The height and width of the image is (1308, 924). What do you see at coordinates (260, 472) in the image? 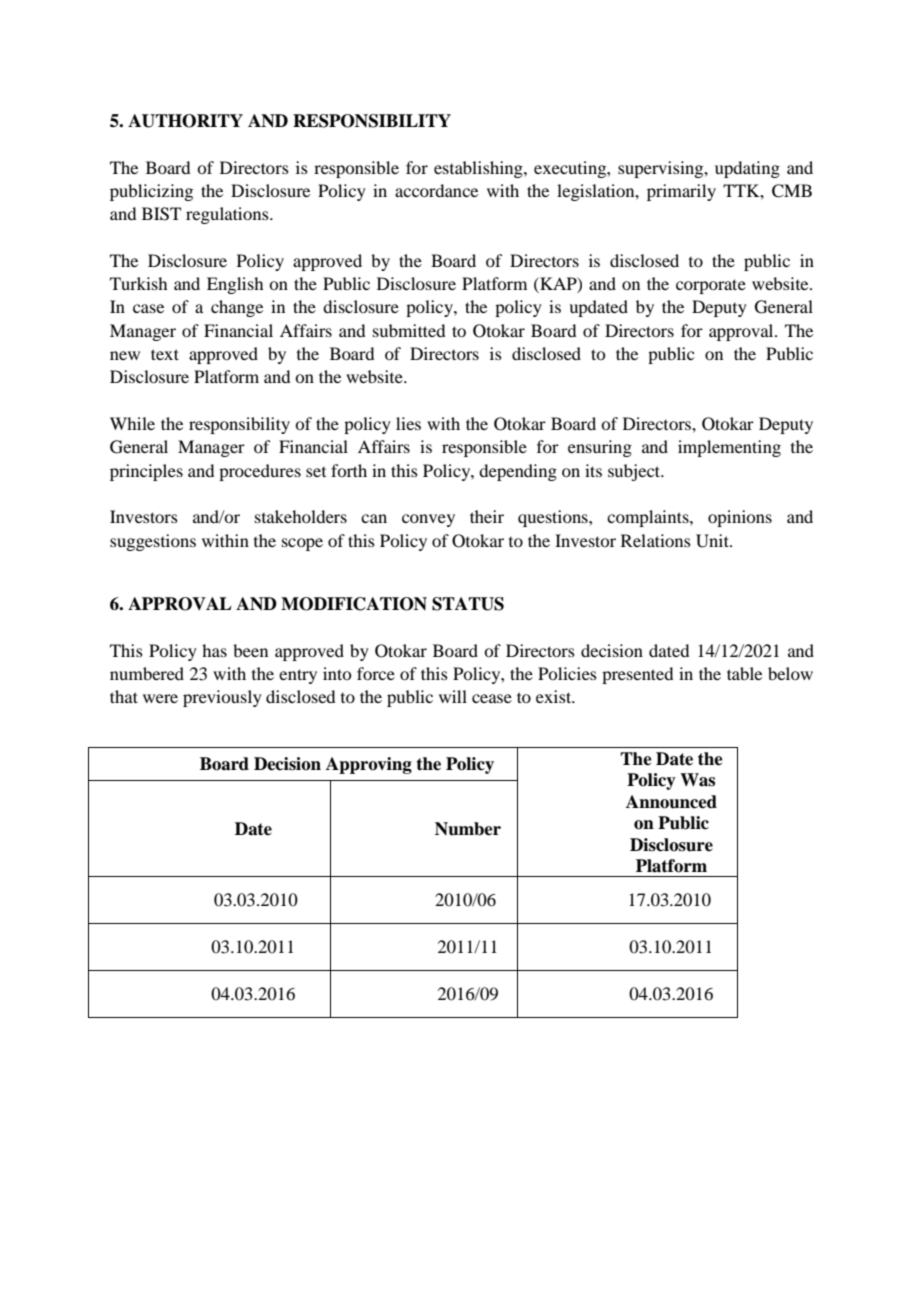
I see `procedures` at bounding box center [260, 472].
